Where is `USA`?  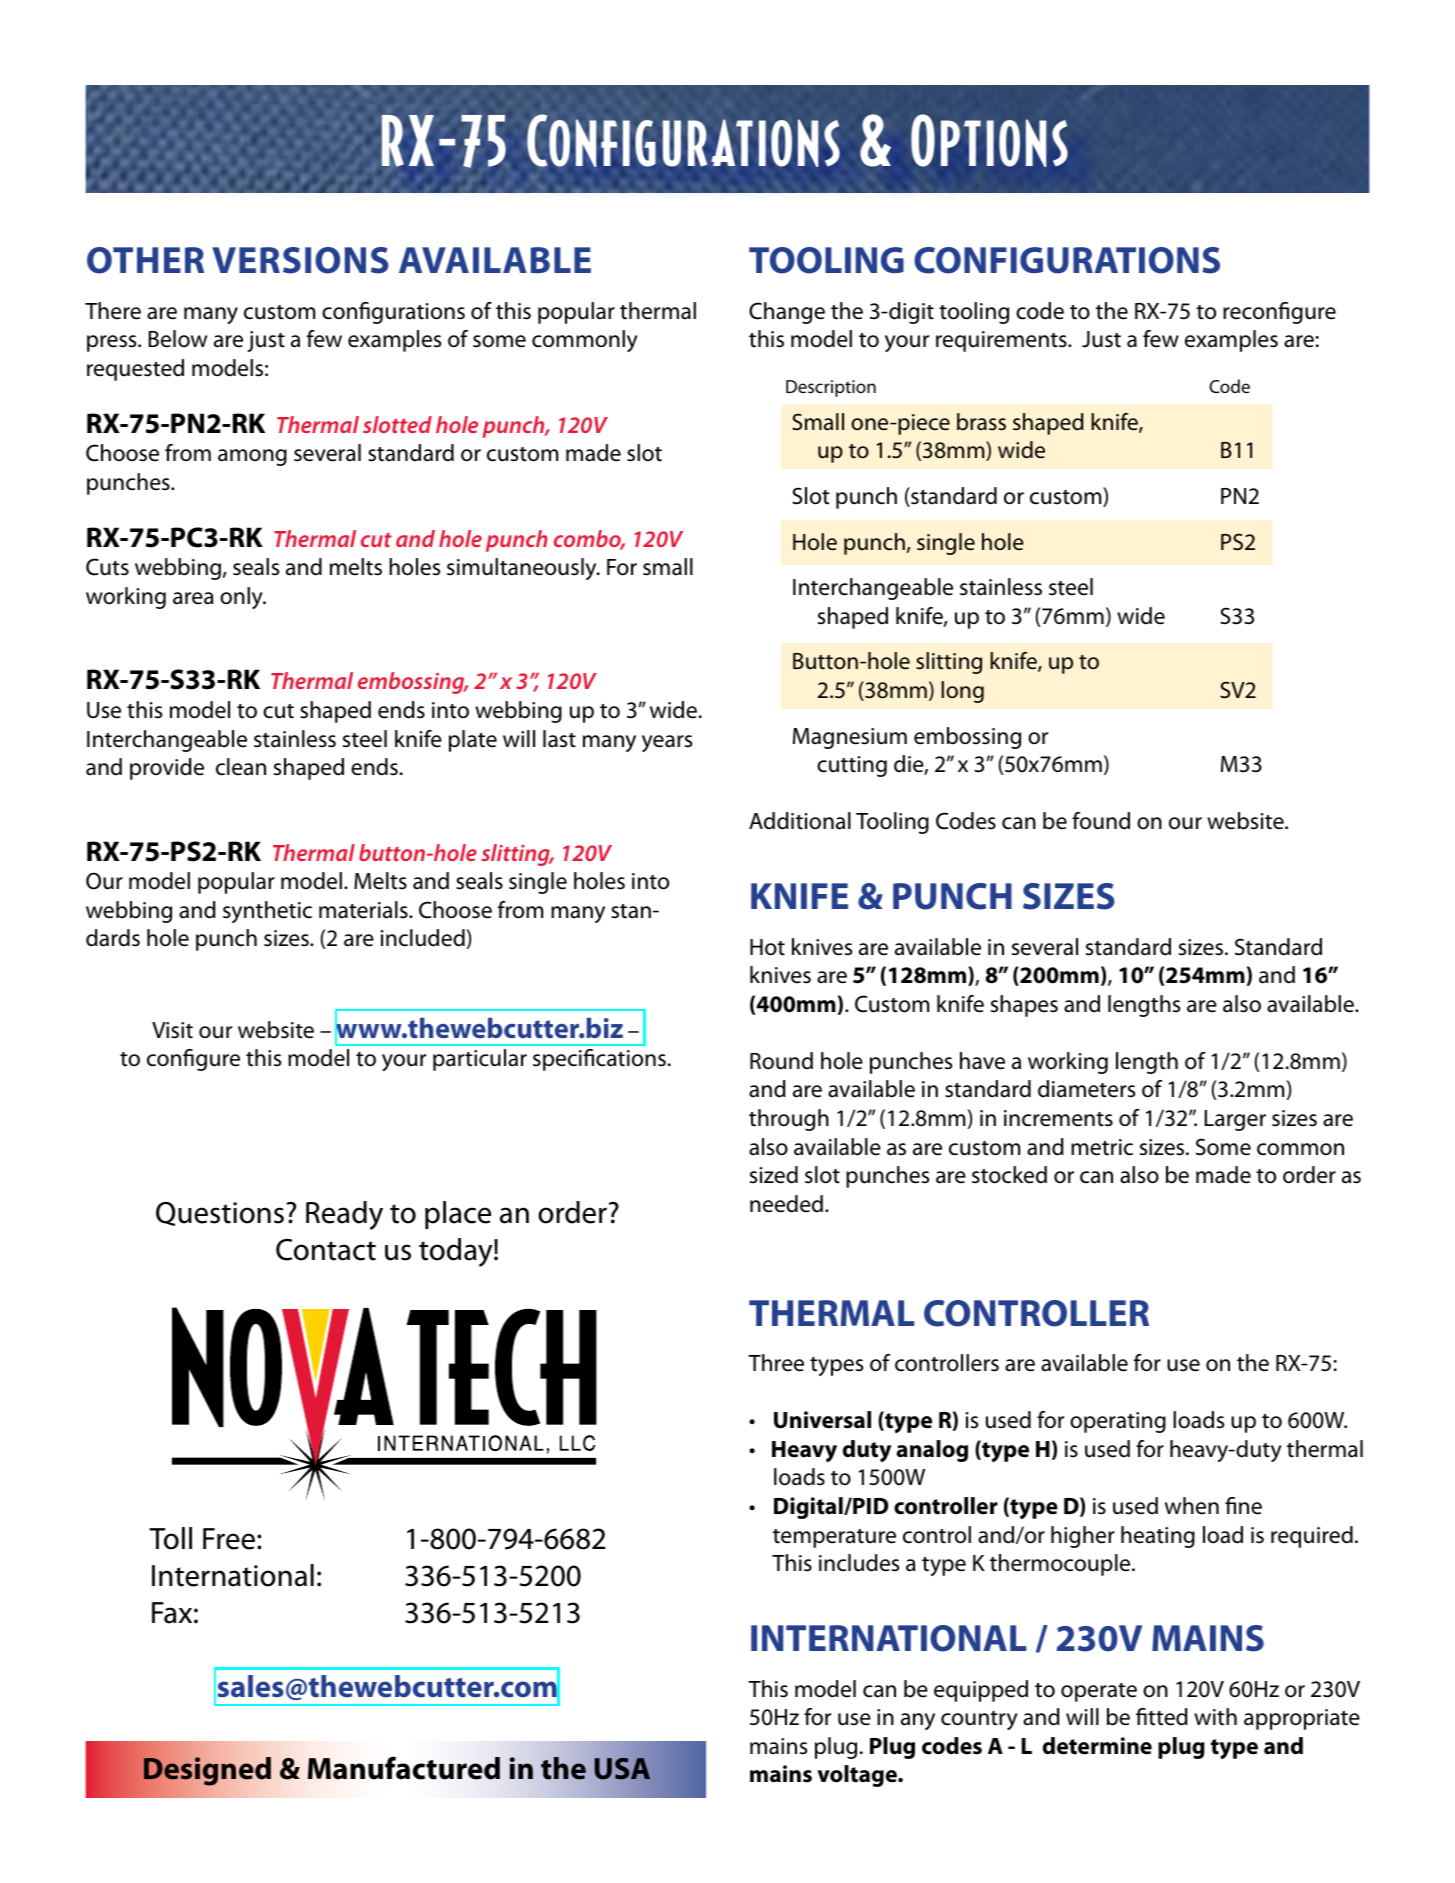 USA is located at coordinates (622, 1769).
